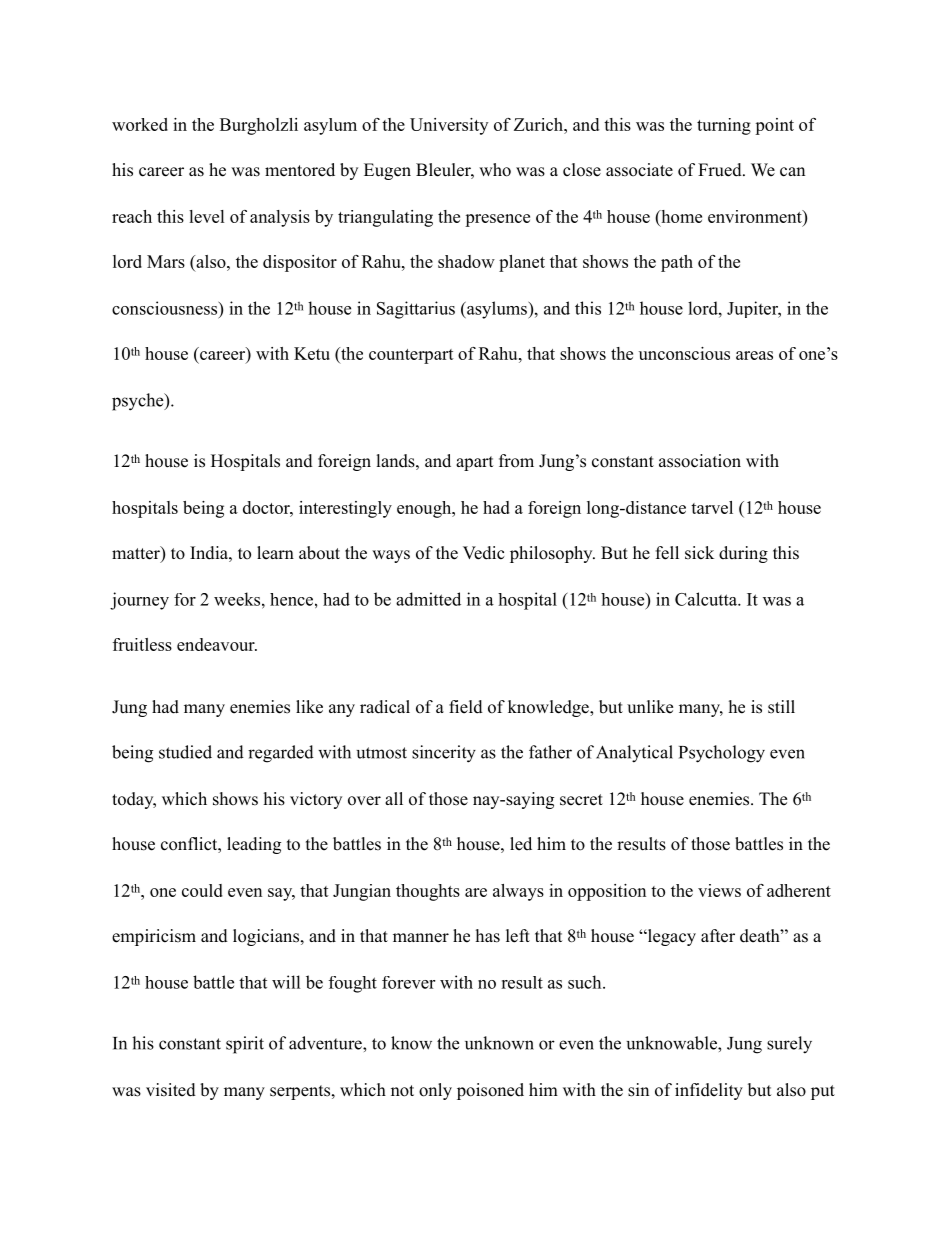  Describe the element at coordinates (724, 126) in the screenshot. I see `turning` at that location.
